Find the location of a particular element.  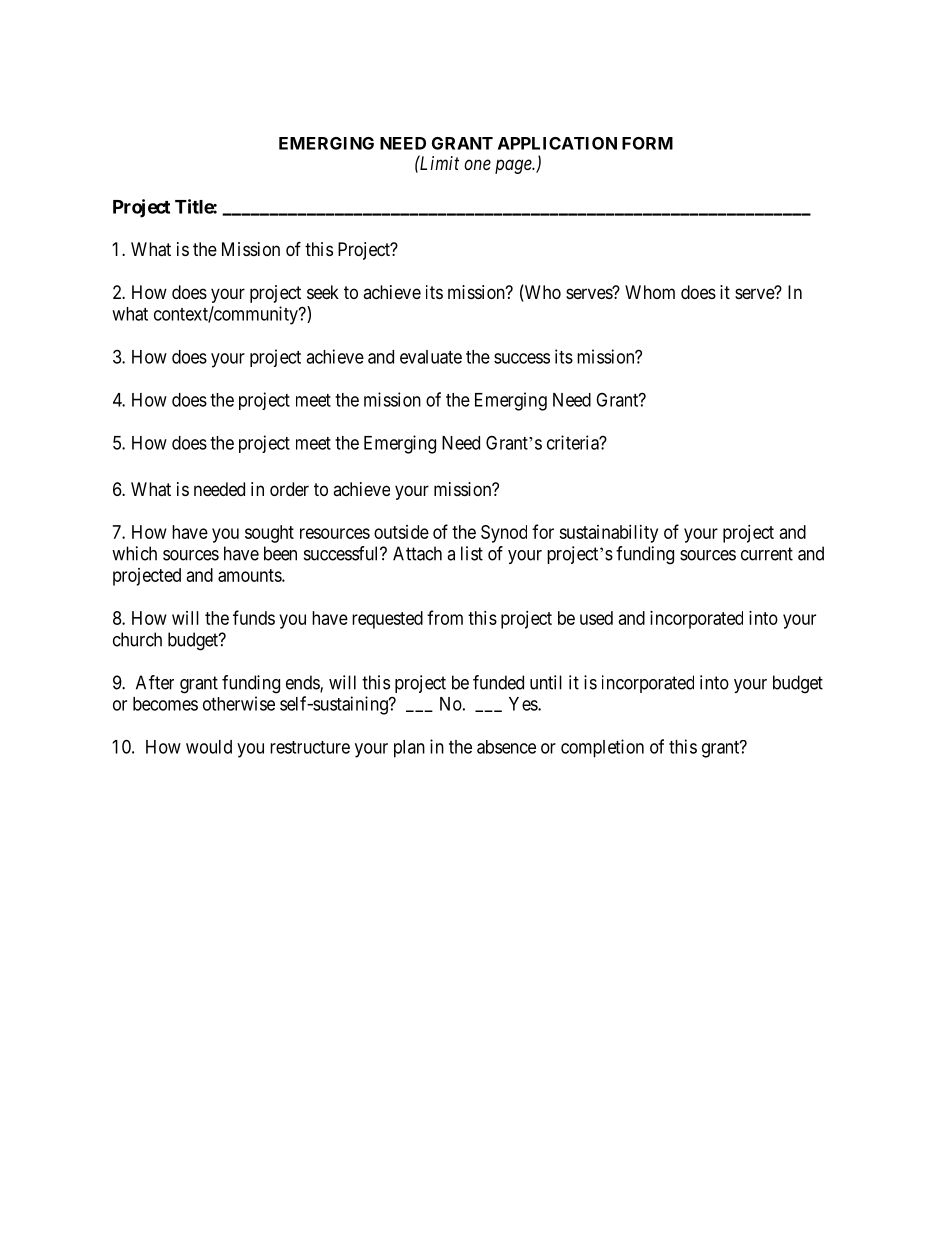

one is located at coordinates (477, 164).
